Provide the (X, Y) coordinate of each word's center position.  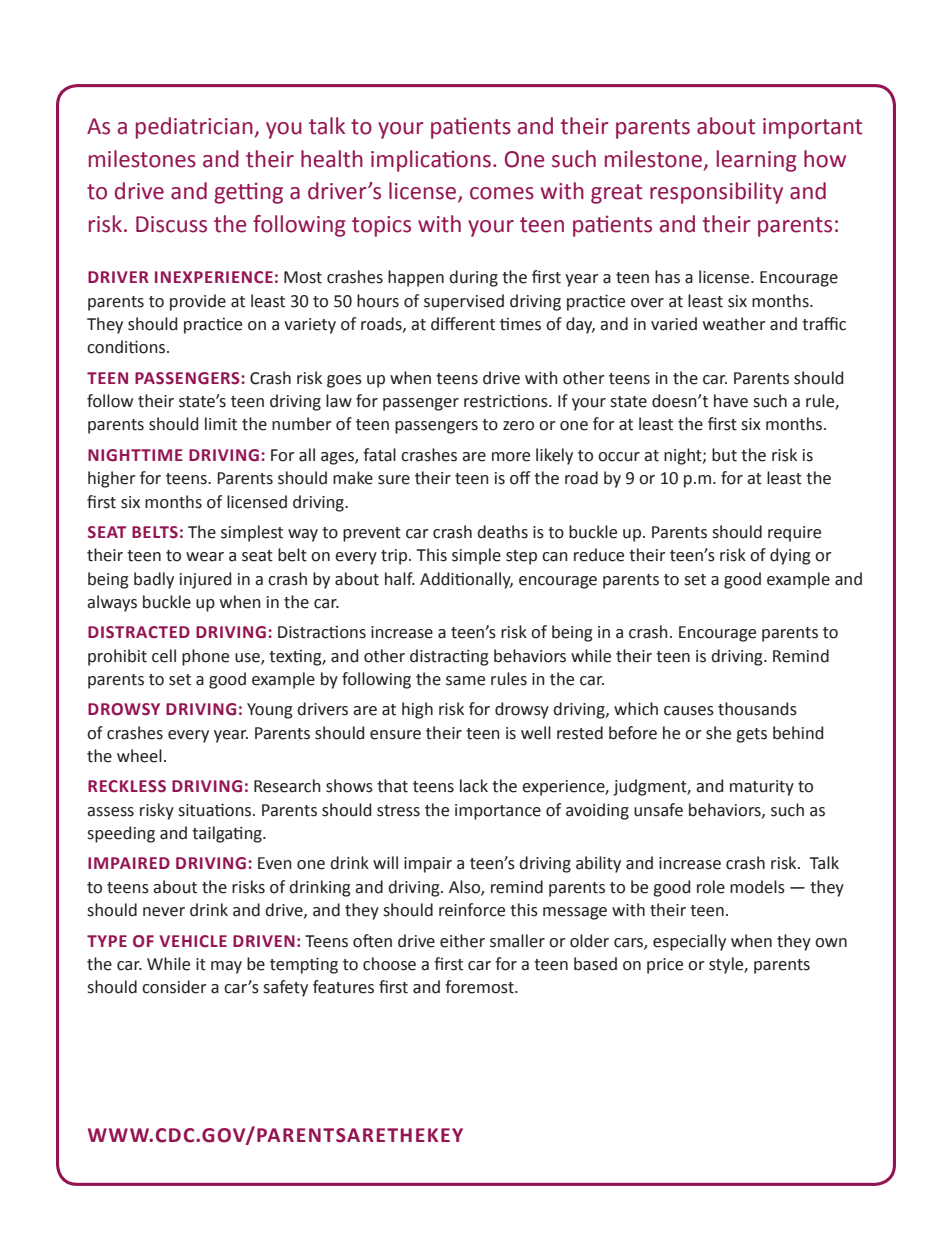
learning (757, 161)
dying (790, 556)
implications (431, 161)
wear (205, 557)
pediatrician (194, 128)
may (226, 967)
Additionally (466, 580)
